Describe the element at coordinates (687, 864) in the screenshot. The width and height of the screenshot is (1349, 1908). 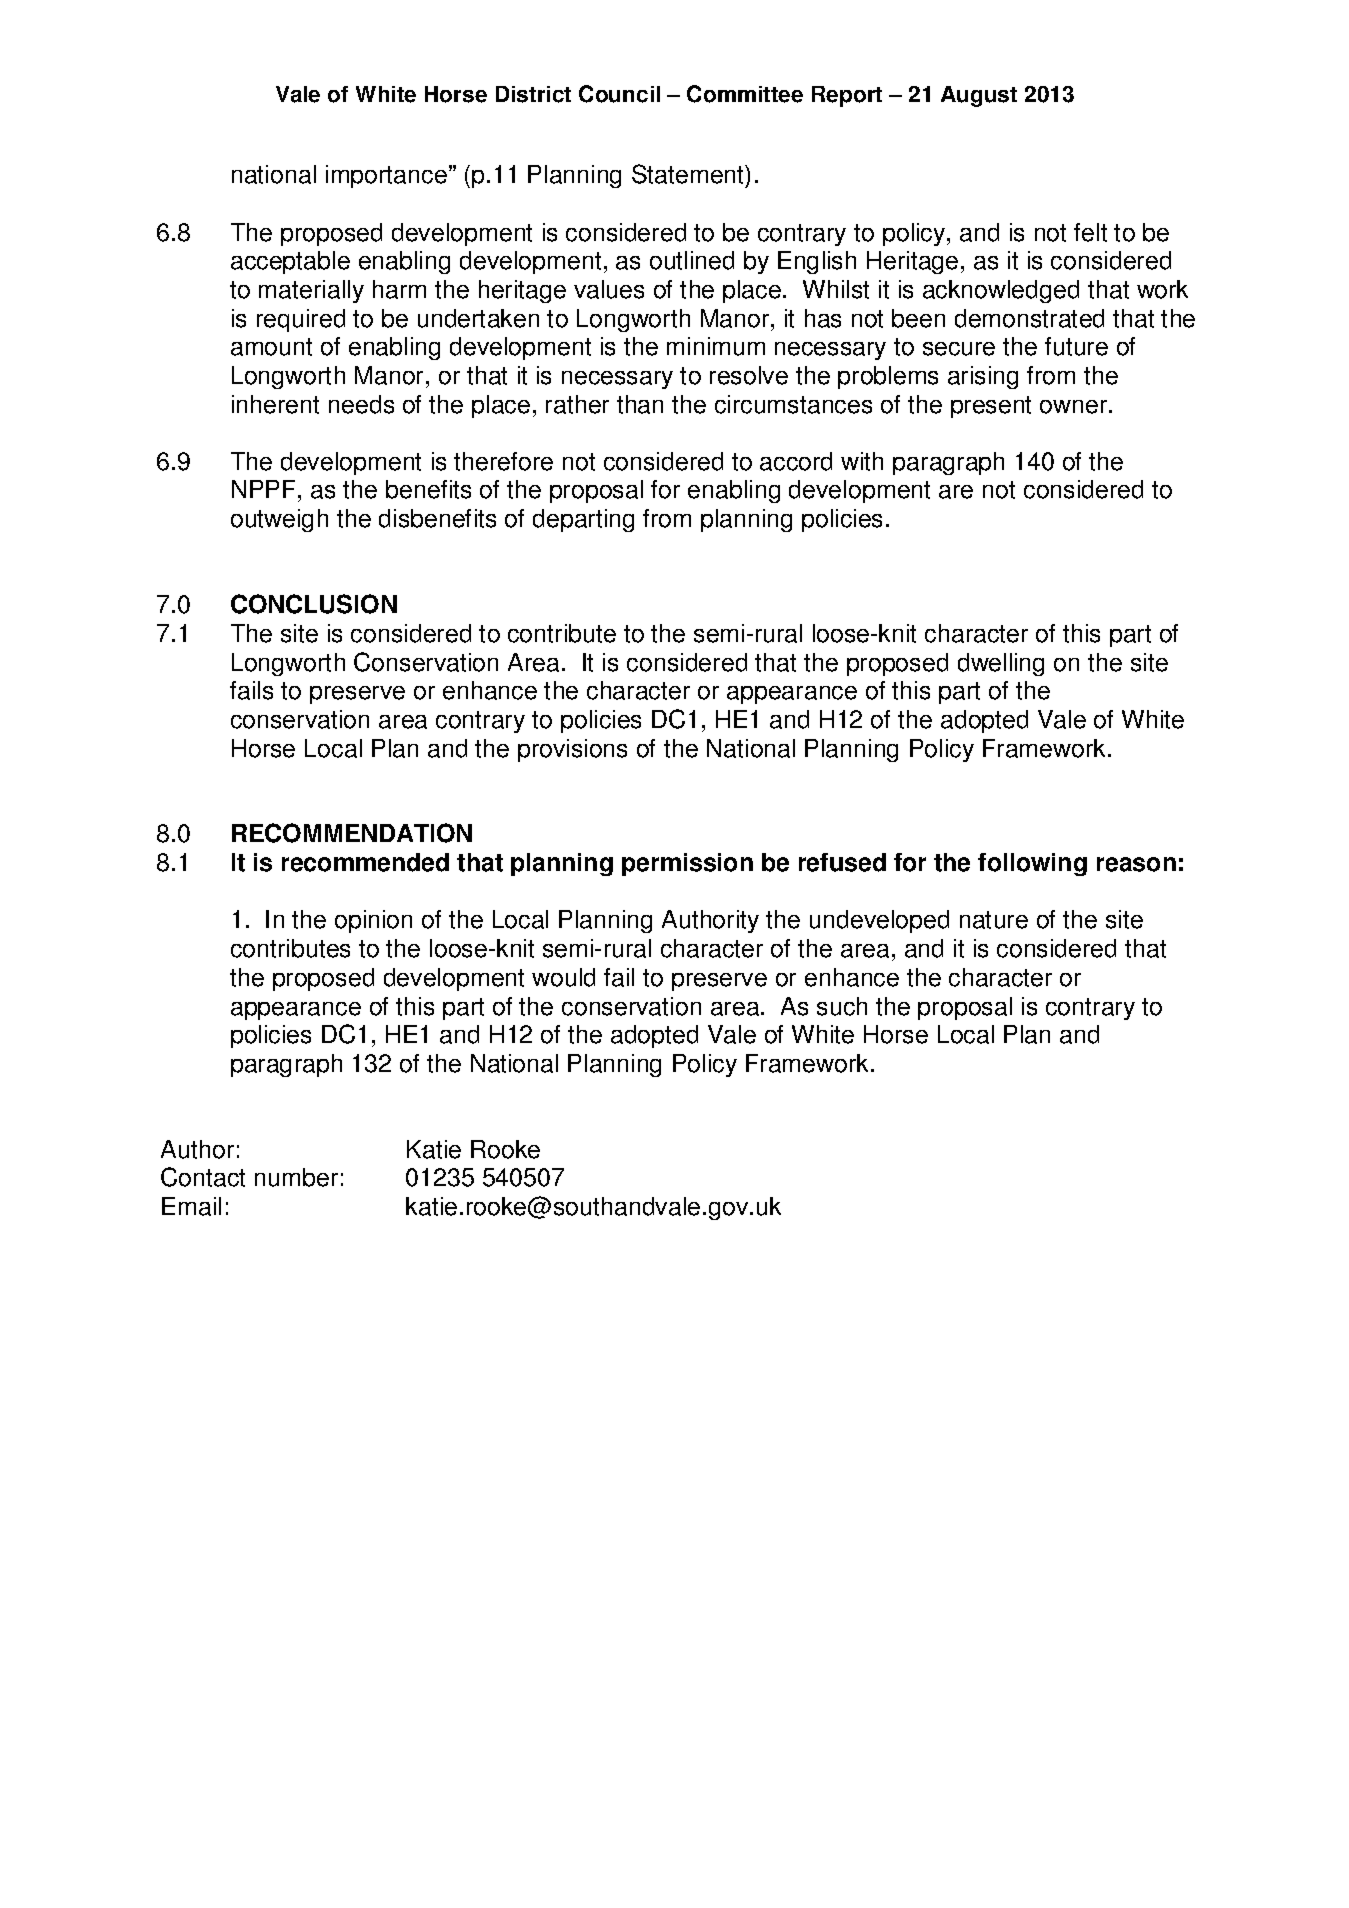
I see `permission` at that location.
